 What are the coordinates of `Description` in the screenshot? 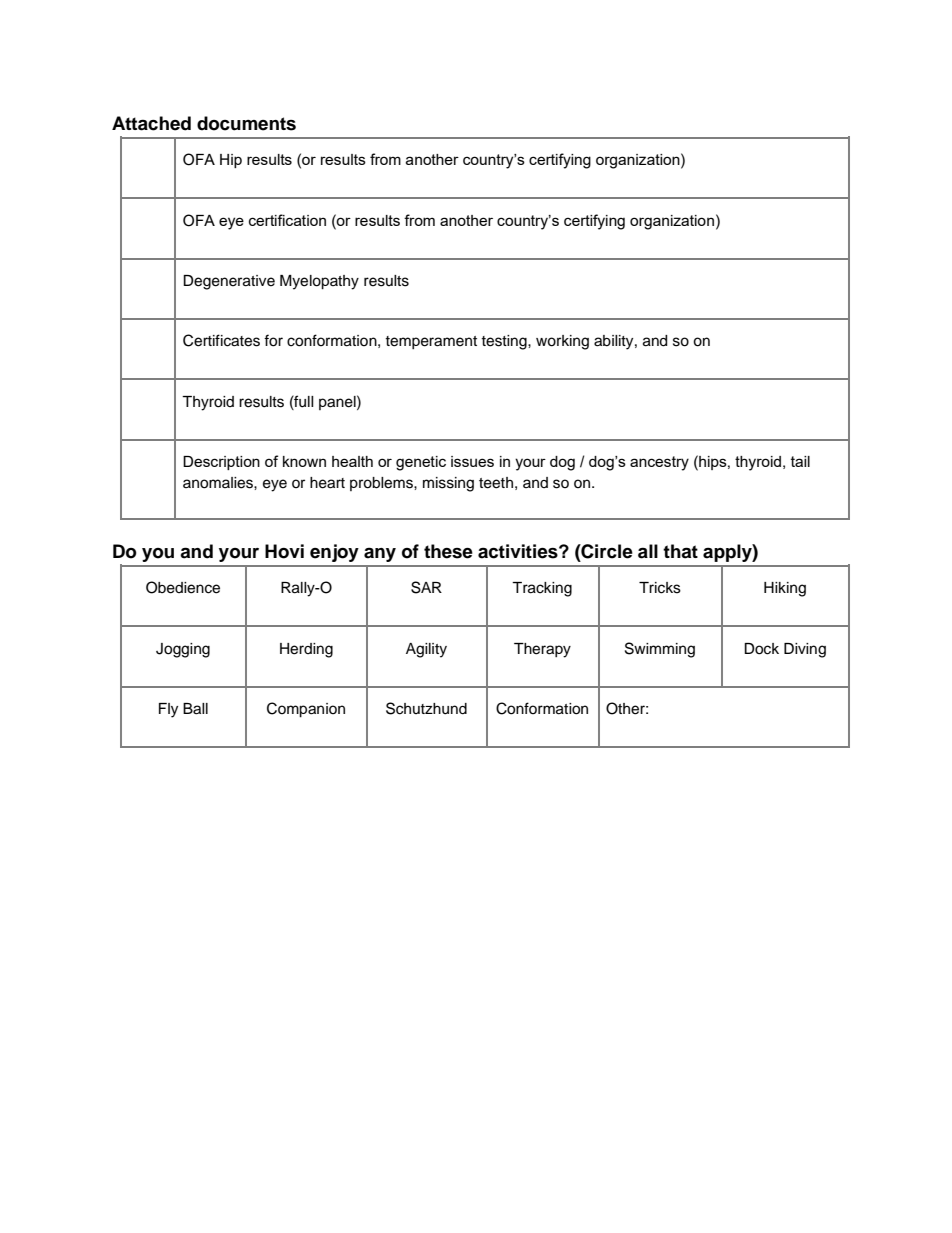 It's located at (221, 463).
